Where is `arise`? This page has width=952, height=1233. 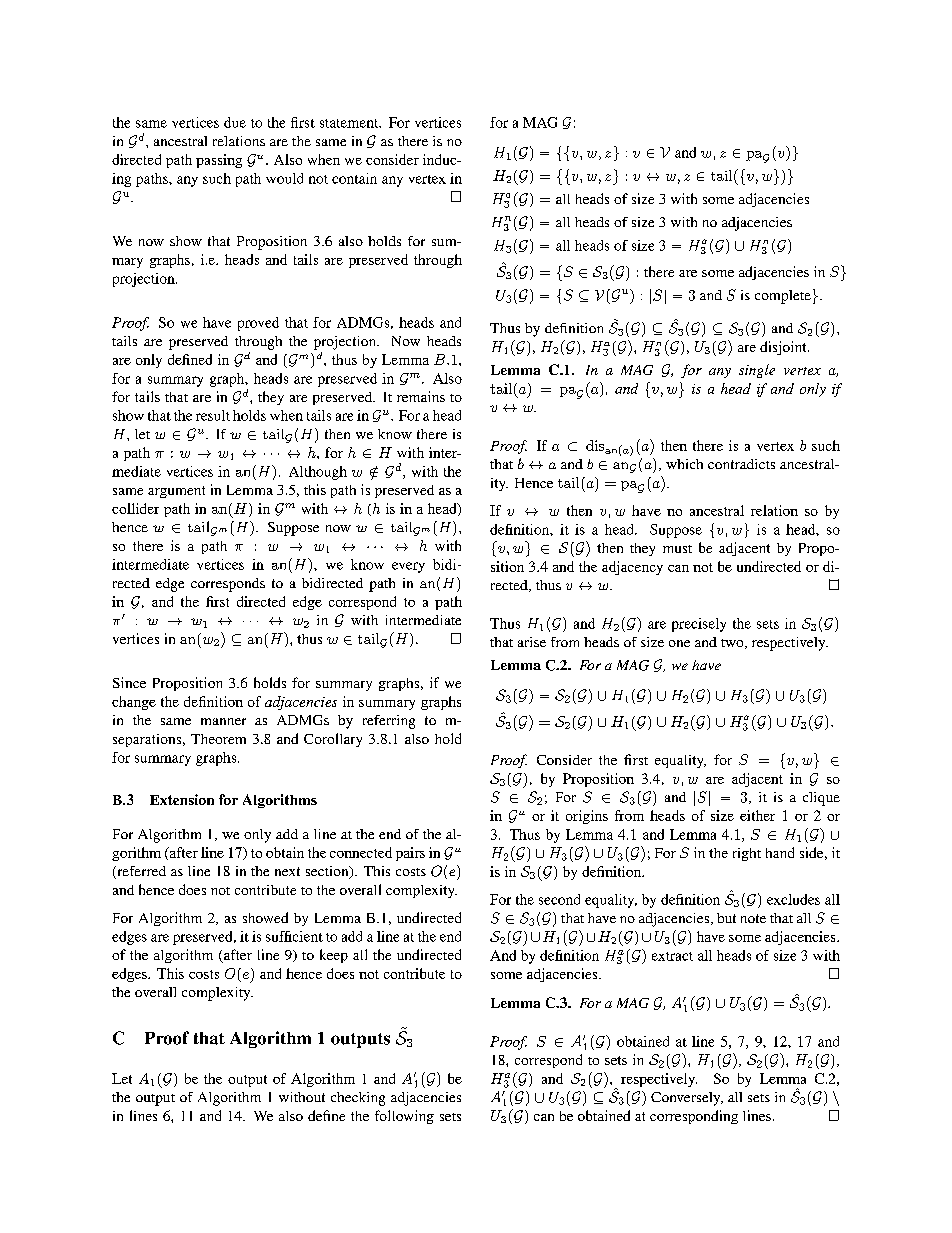 arise is located at coordinates (532, 642).
